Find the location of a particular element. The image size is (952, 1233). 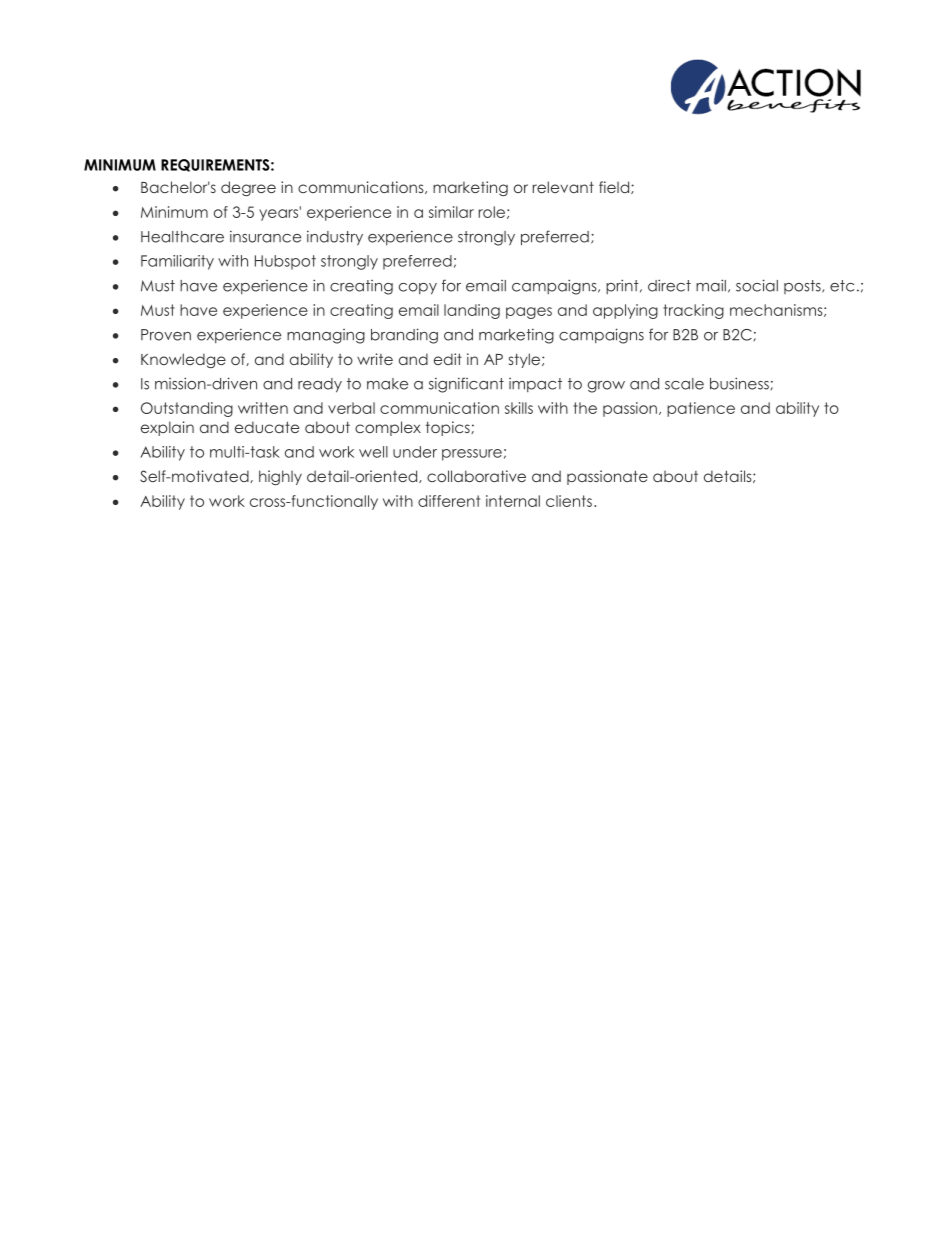

highly is located at coordinates (280, 477).
